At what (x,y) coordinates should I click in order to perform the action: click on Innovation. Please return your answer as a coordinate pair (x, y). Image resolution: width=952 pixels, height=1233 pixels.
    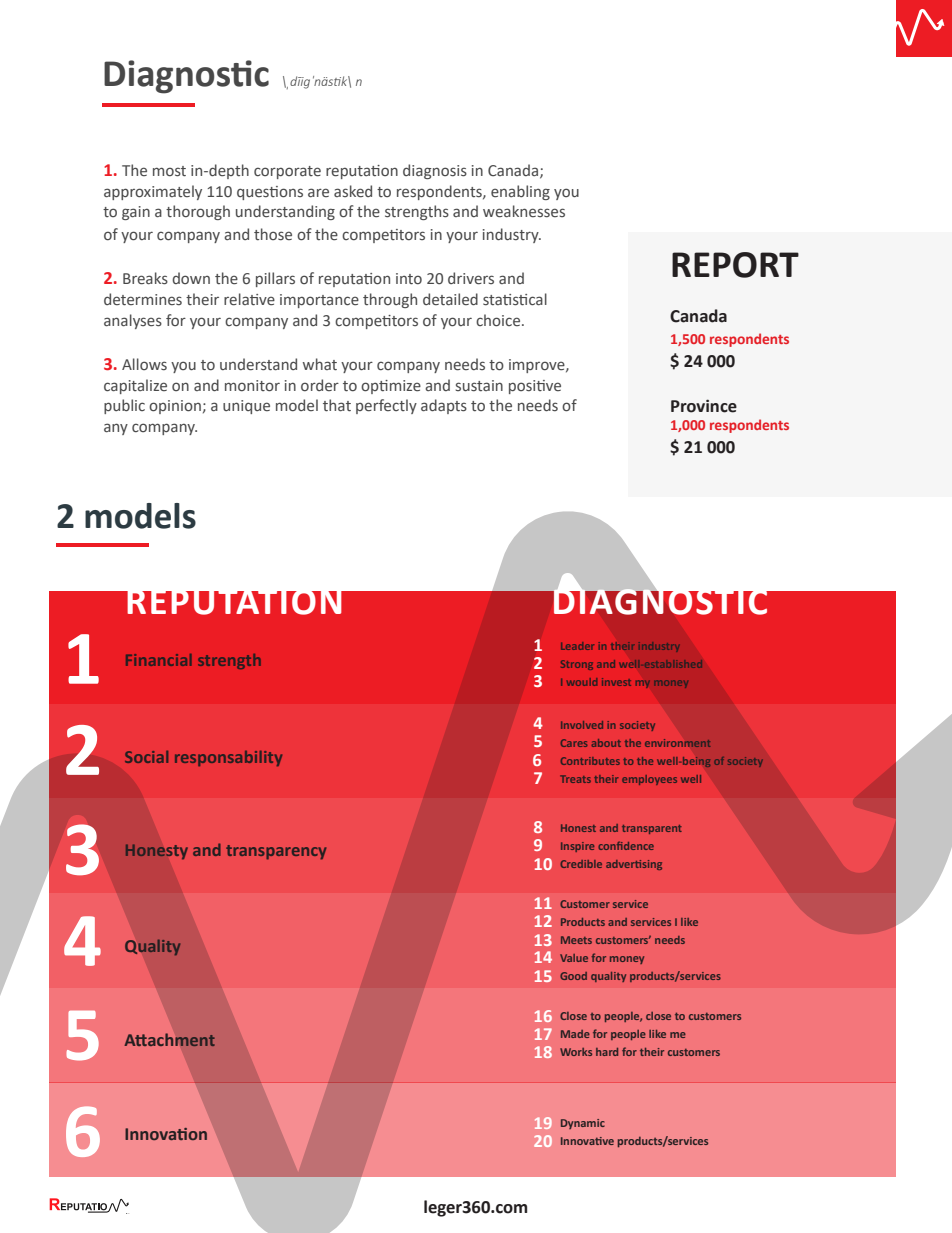
    Looking at the image, I should click on (166, 1134).
